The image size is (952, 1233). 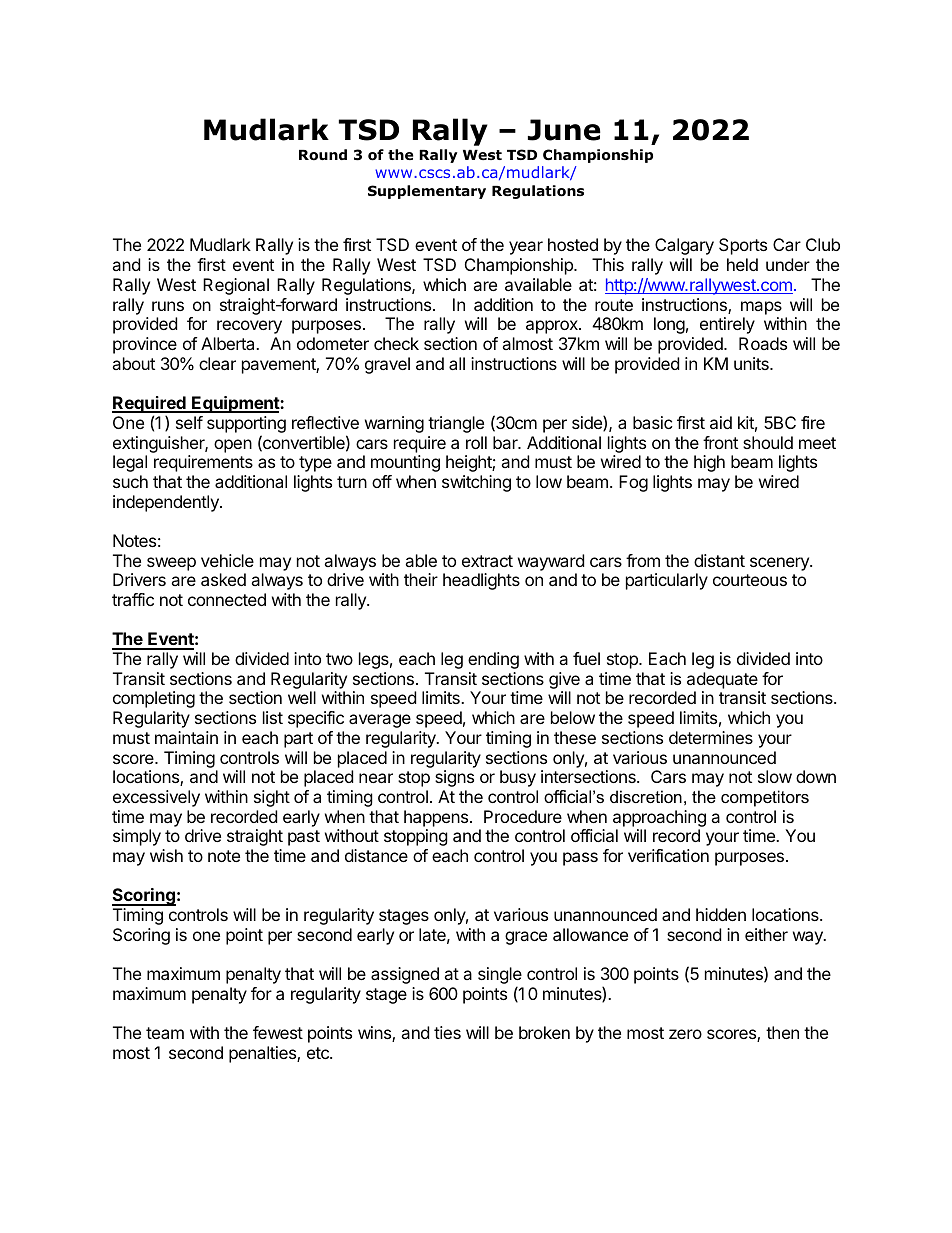 I want to click on Sports, so click(x=743, y=246).
